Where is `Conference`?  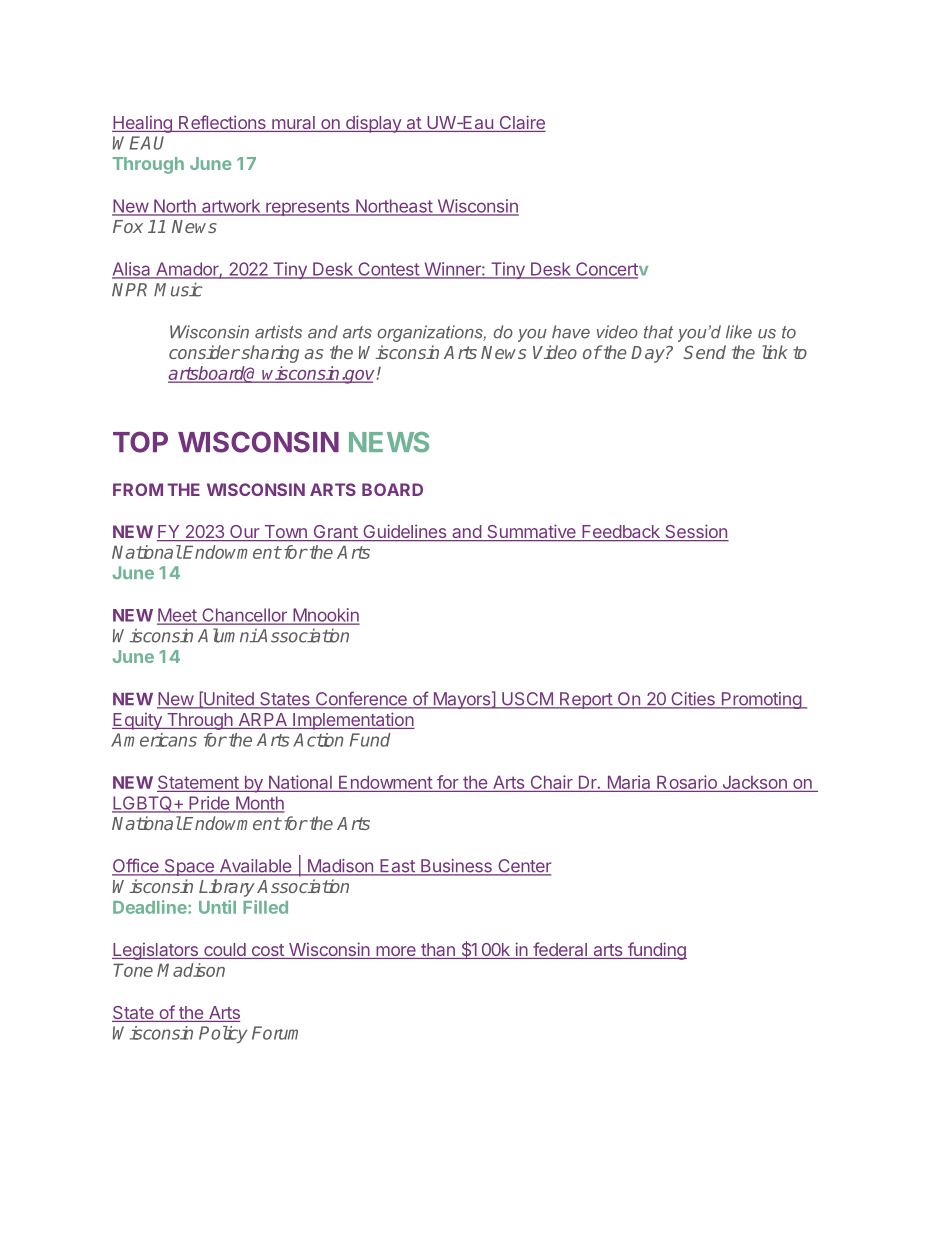
Conference is located at coordinates (361, 699).
